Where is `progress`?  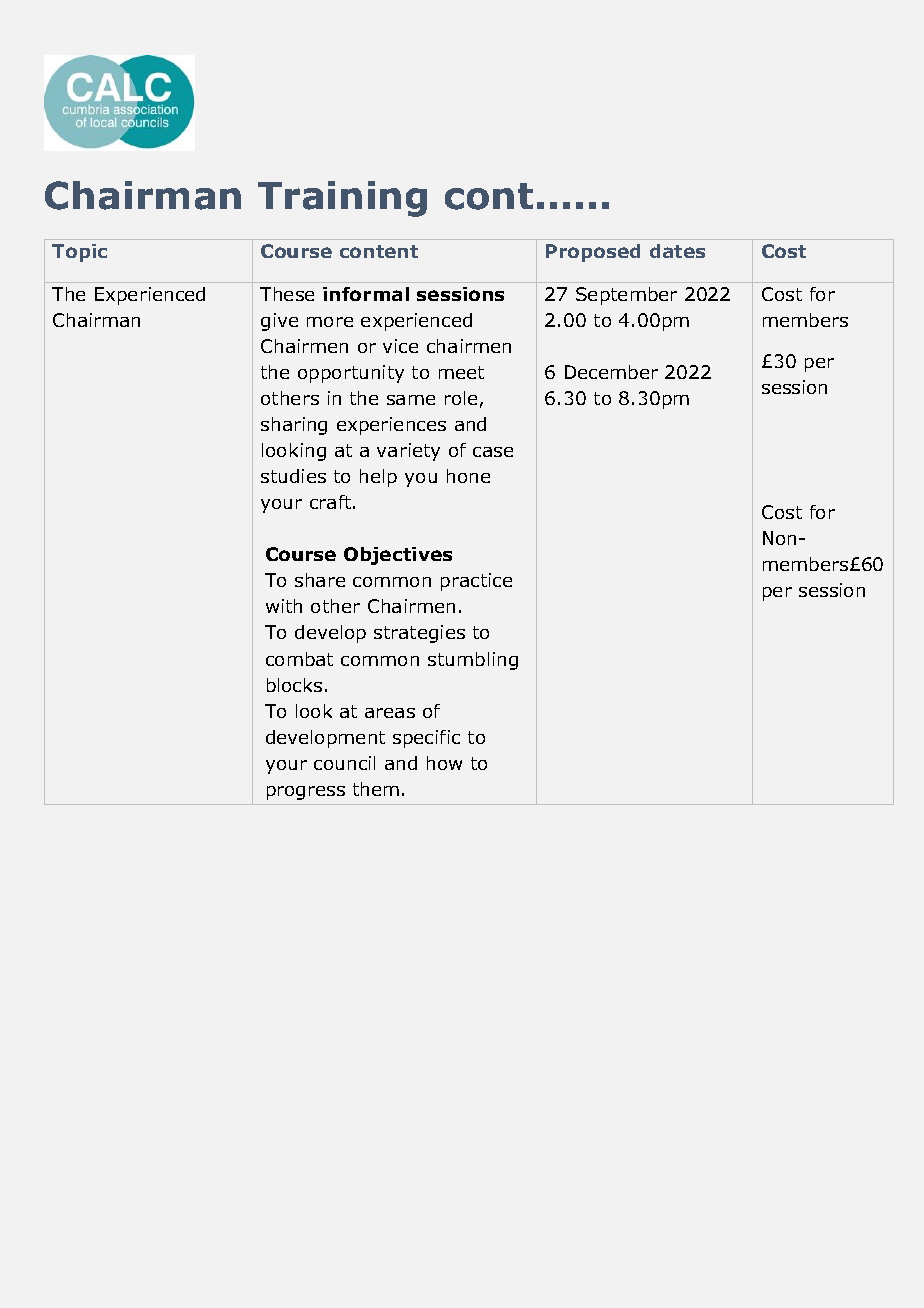
progress is located at coordinates (306, 793).
